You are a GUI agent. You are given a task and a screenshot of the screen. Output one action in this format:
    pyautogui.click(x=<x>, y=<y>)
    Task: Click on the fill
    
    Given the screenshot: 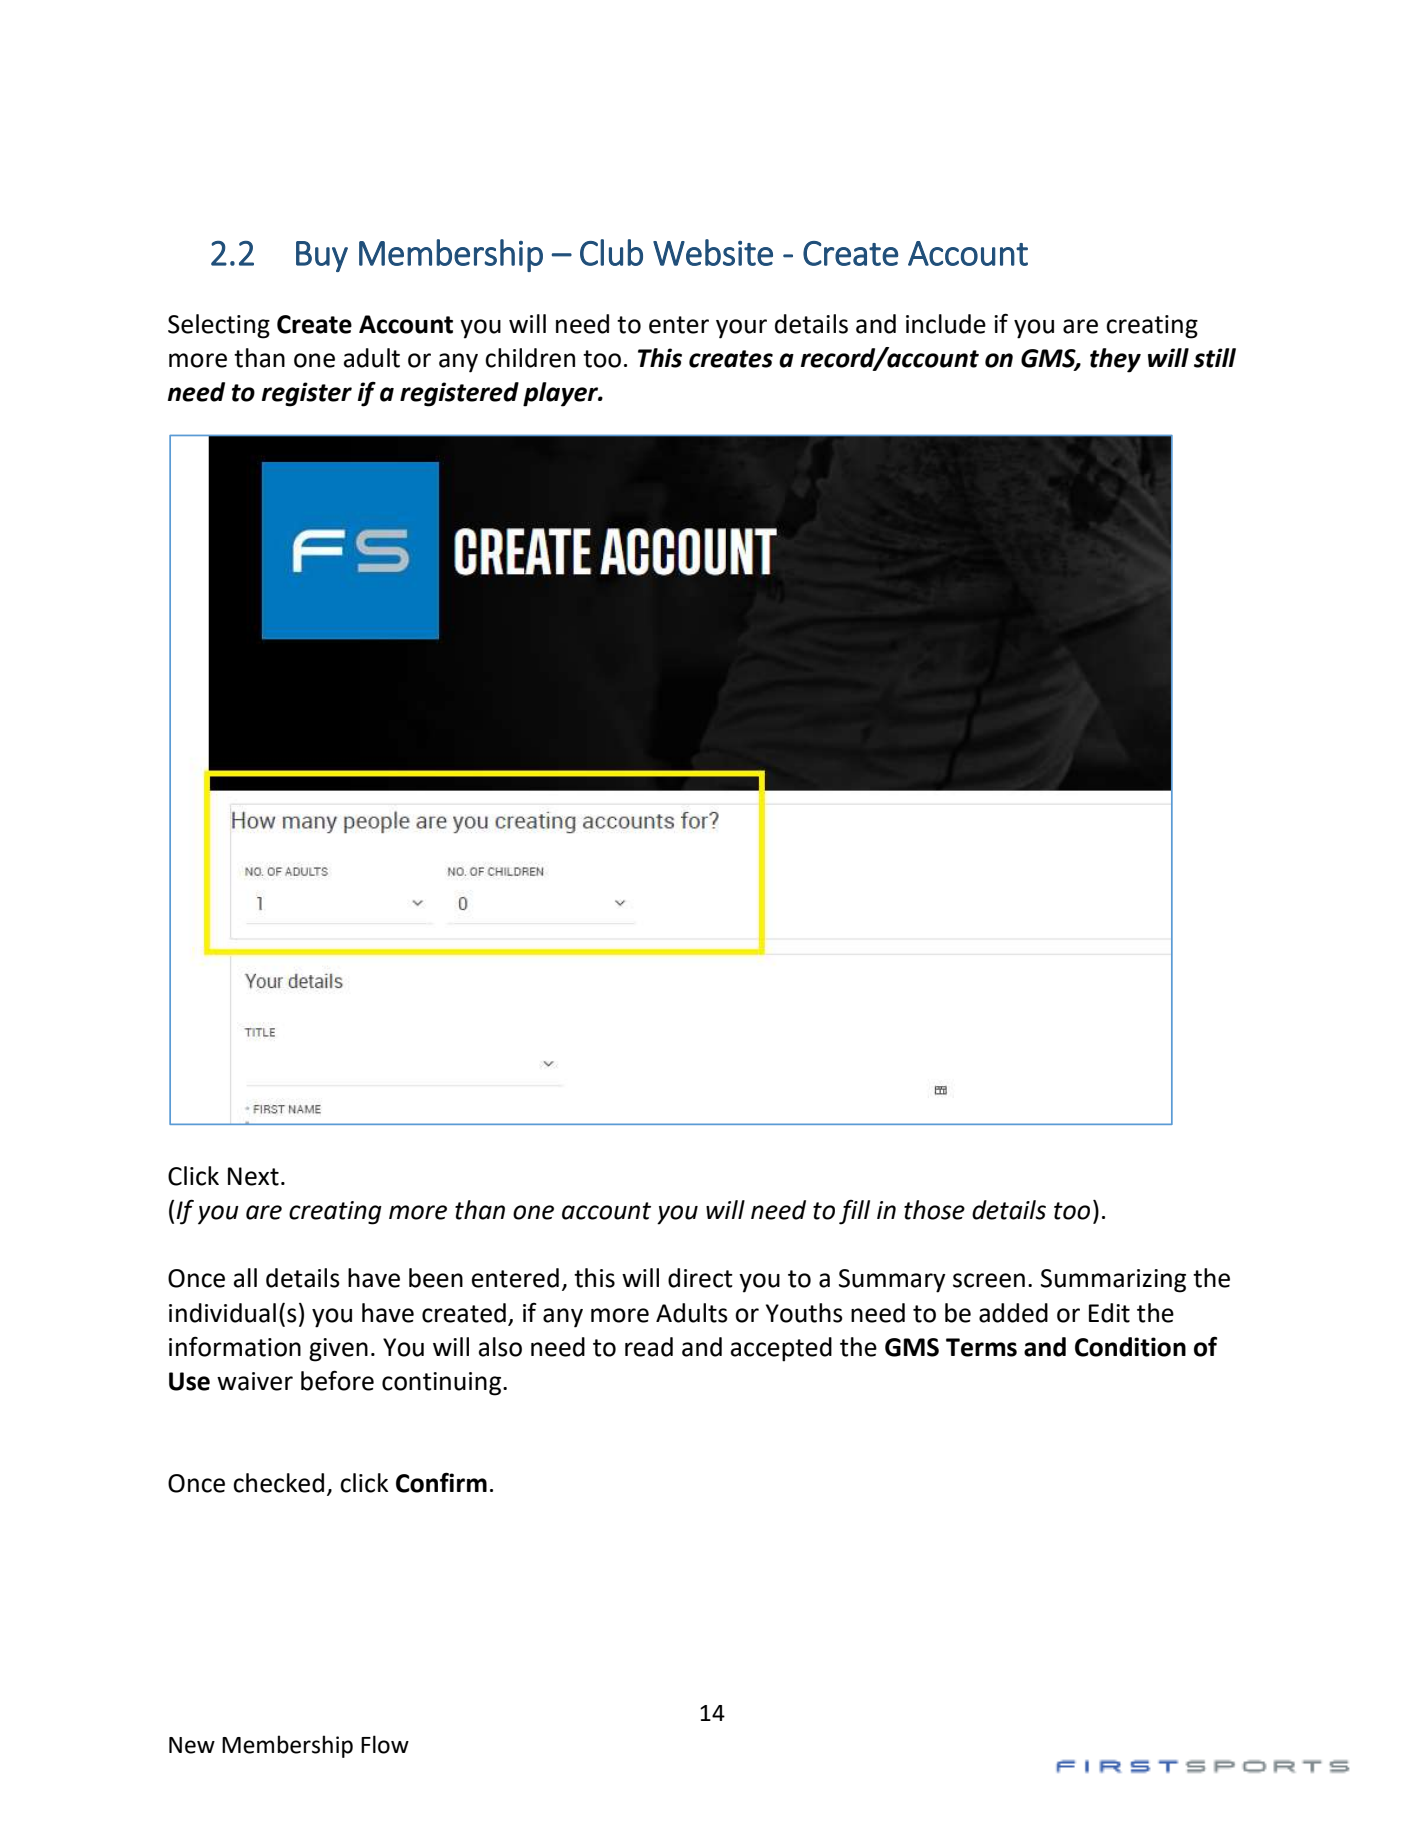 What is the action you would take?
    pyautogui.click(x=854, y=1212)
